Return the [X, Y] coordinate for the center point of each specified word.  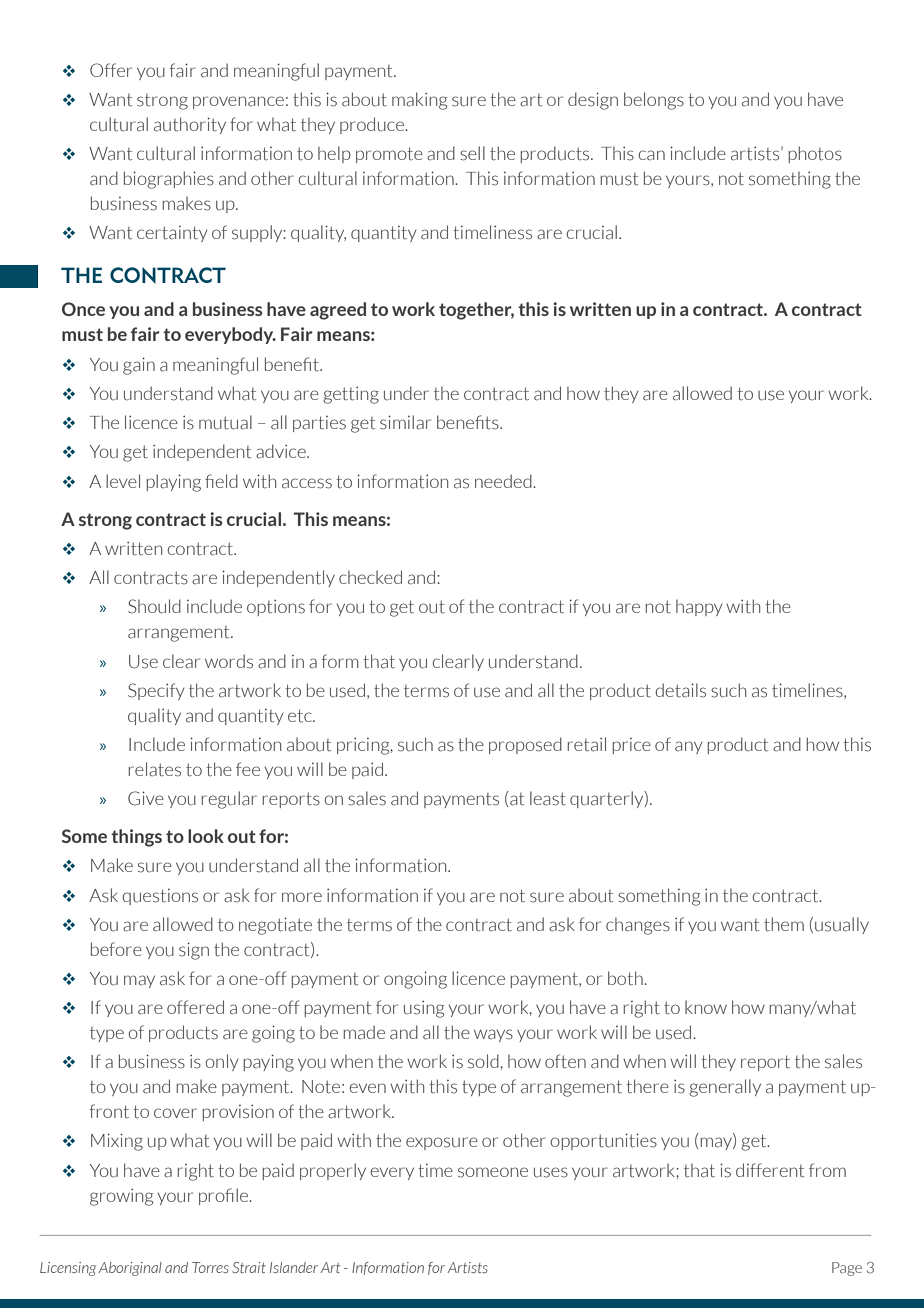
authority [190, 125]
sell [472, 153]
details [680, 690]
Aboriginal [130, 1269]
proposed [525, 745]
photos [815, 154]
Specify [156, 691]
